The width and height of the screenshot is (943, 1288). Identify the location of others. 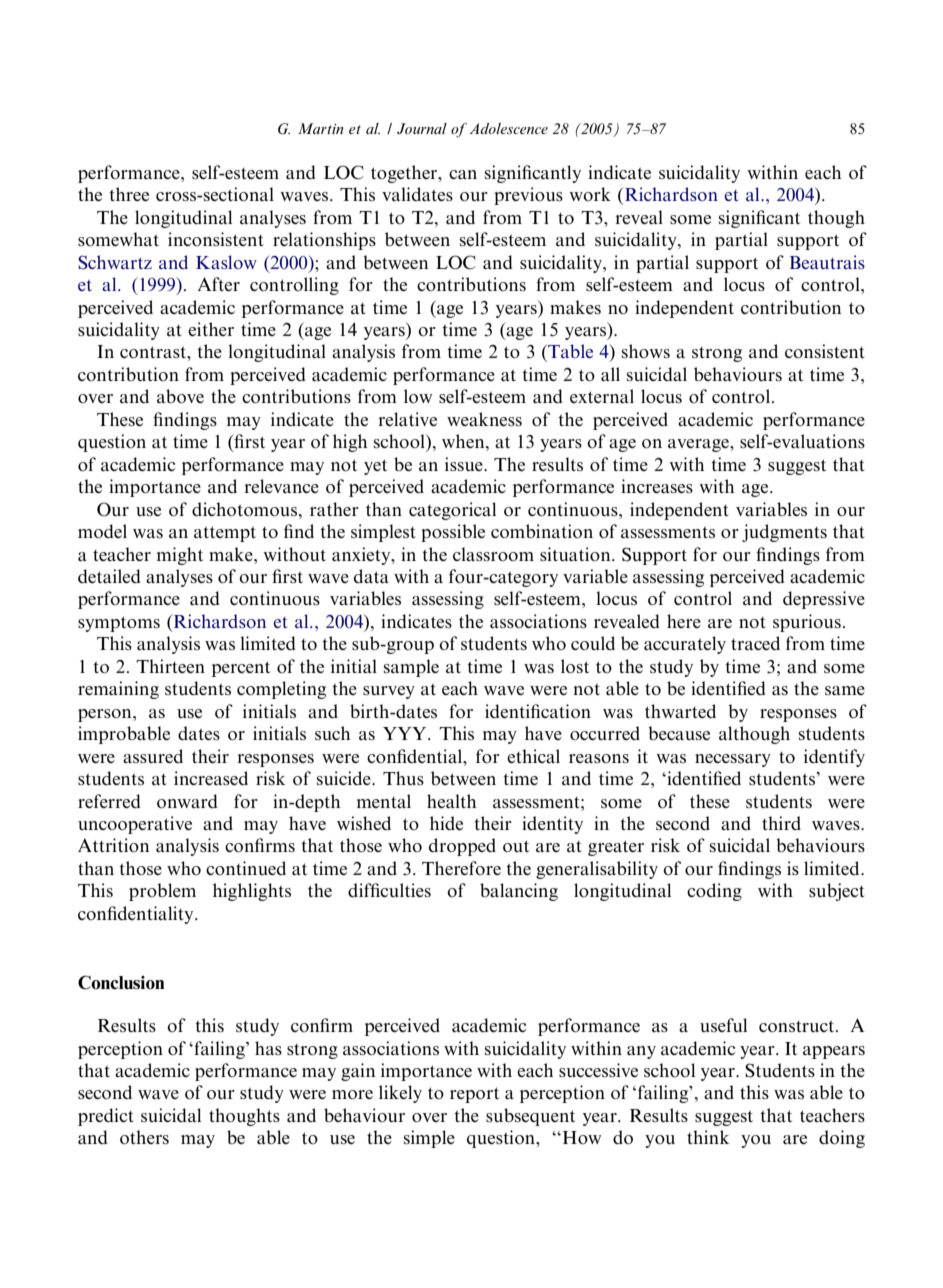
(144, 1137).
